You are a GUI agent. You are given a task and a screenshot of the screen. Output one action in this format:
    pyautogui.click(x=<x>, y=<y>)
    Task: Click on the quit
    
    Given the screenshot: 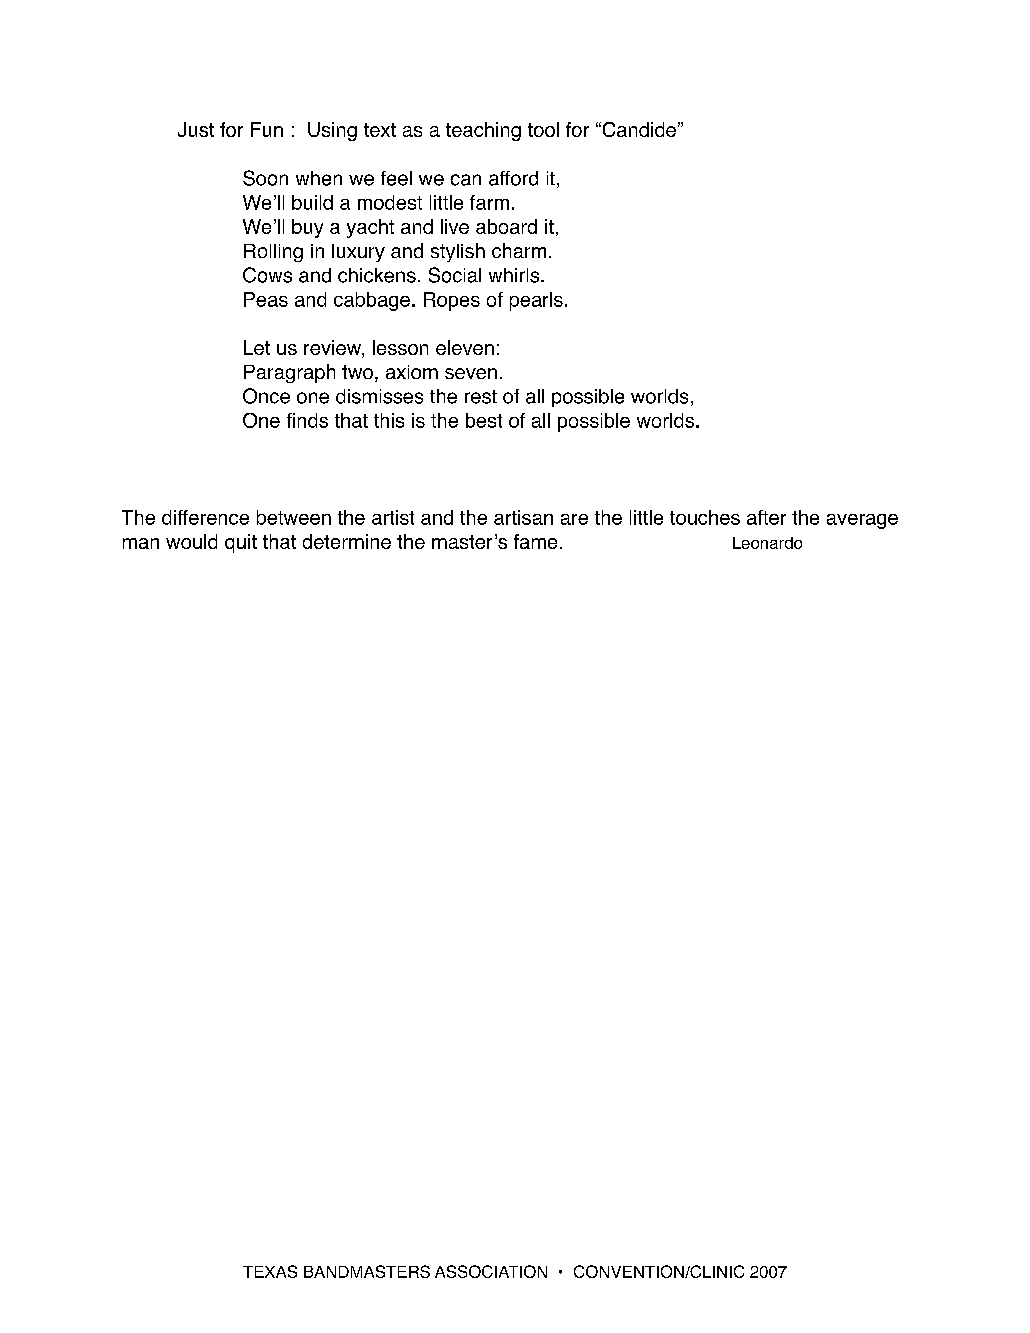 What is the action you would take?
    pyautogui.click(x=241, y=543)
